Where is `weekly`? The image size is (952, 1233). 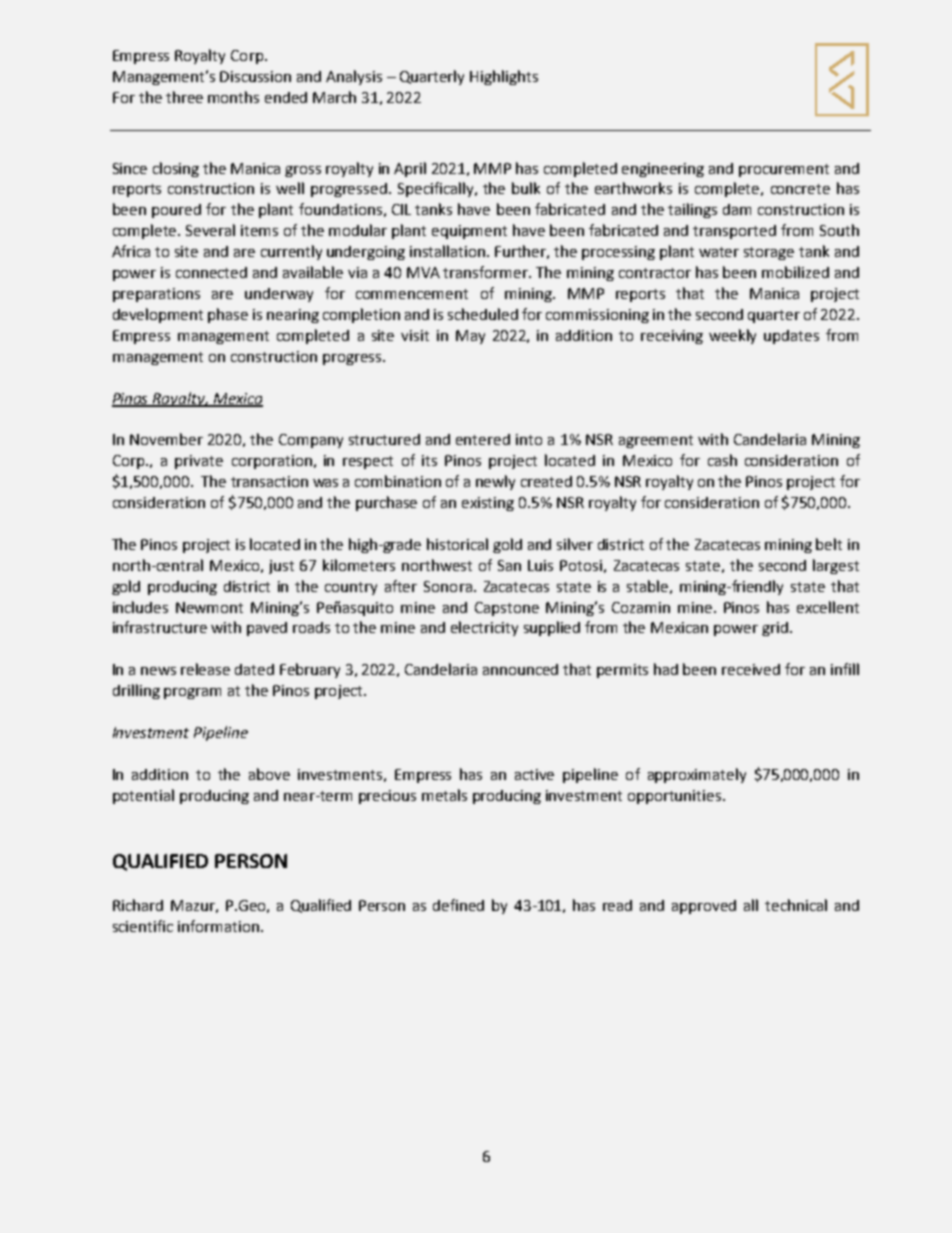 weekly is located at coordinates (732, 336).
